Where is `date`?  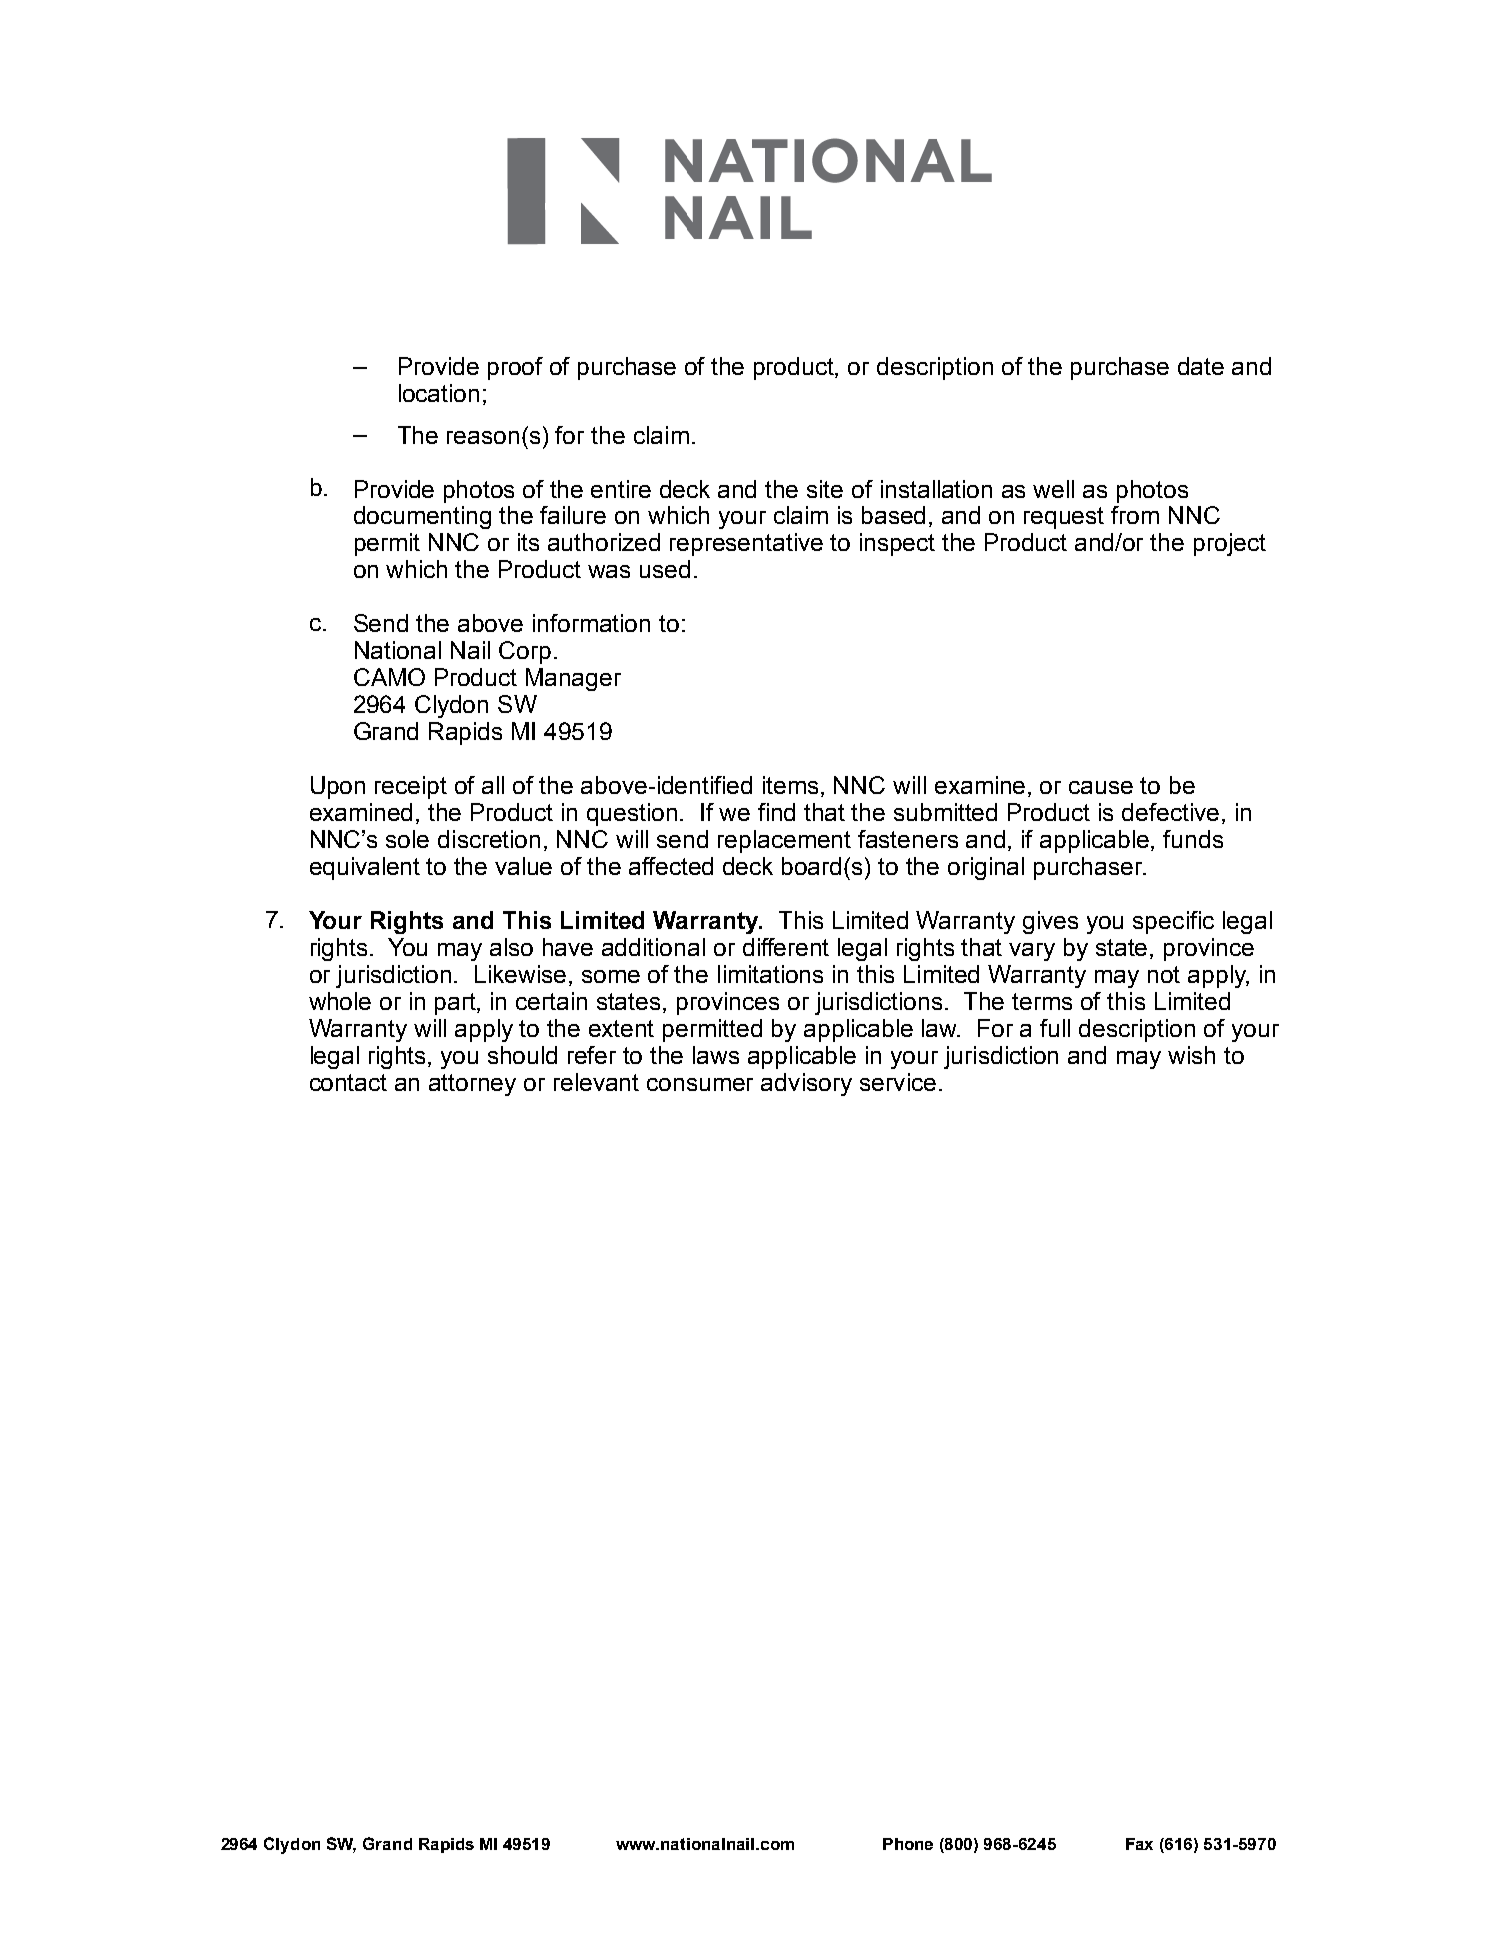
date is located at coordinates (1201, 366).
